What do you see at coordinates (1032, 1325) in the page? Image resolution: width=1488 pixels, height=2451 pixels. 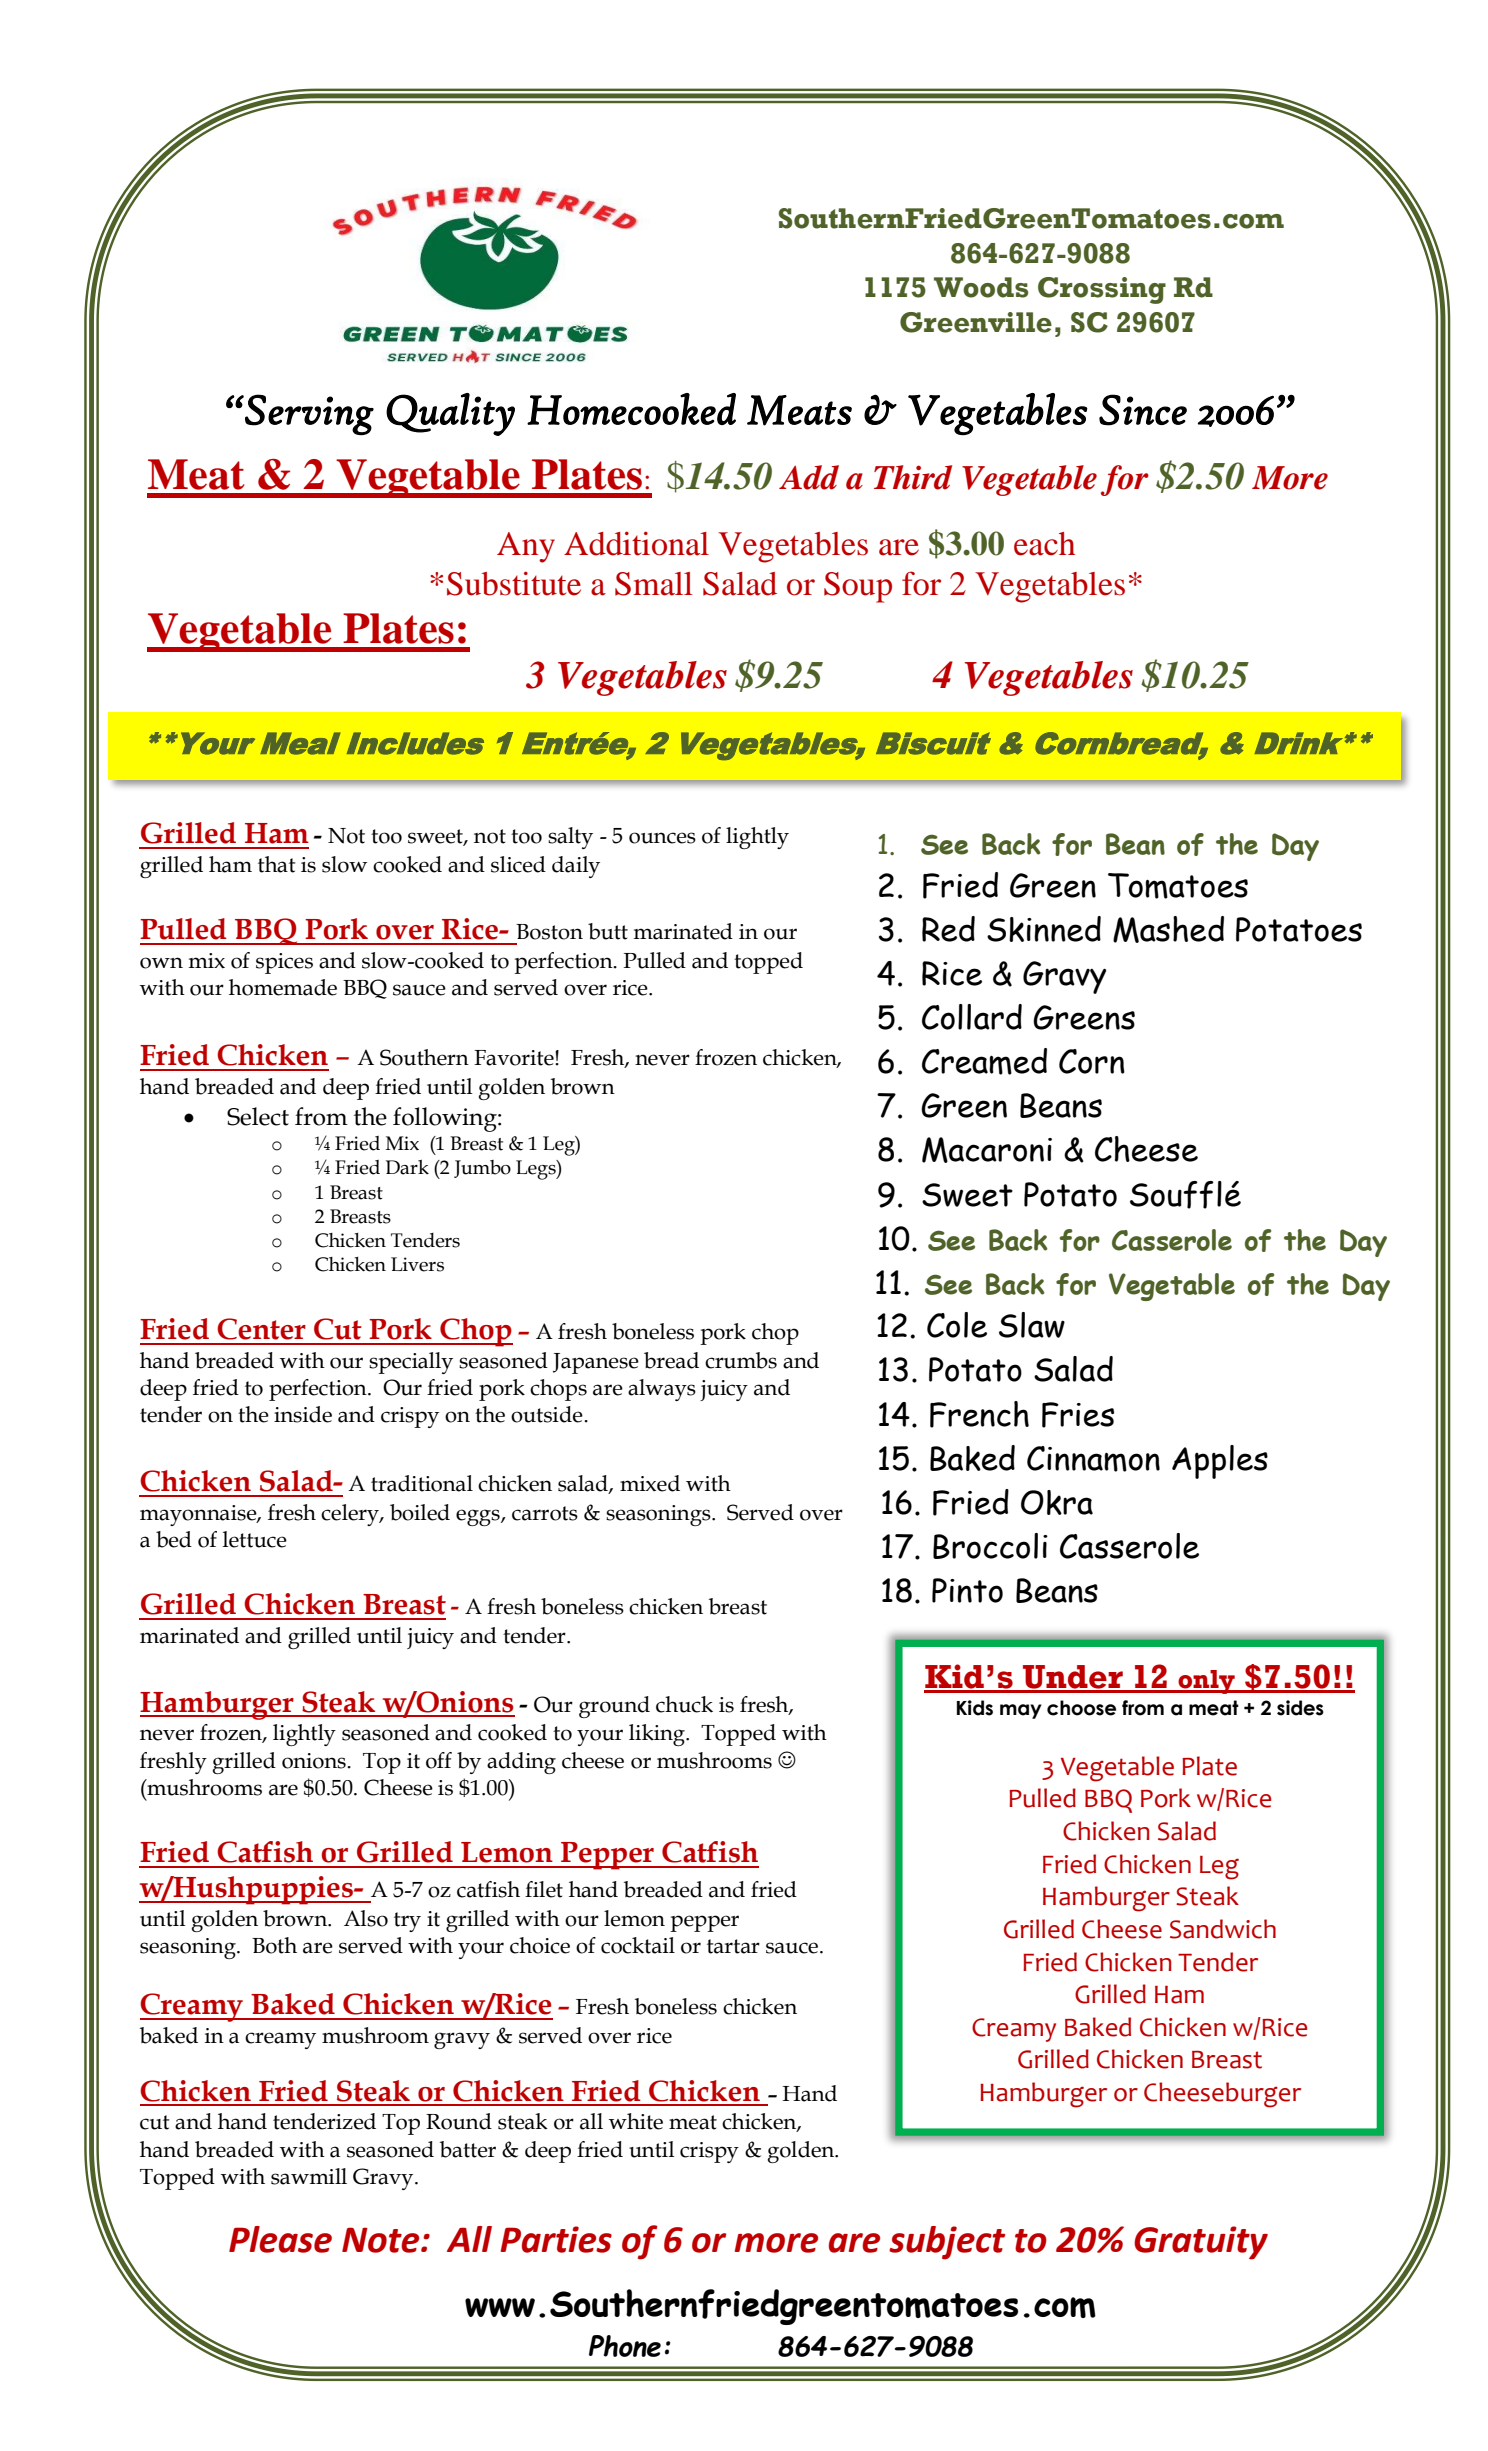 I see `Slaw` at bounding box center [1032, 1325].
